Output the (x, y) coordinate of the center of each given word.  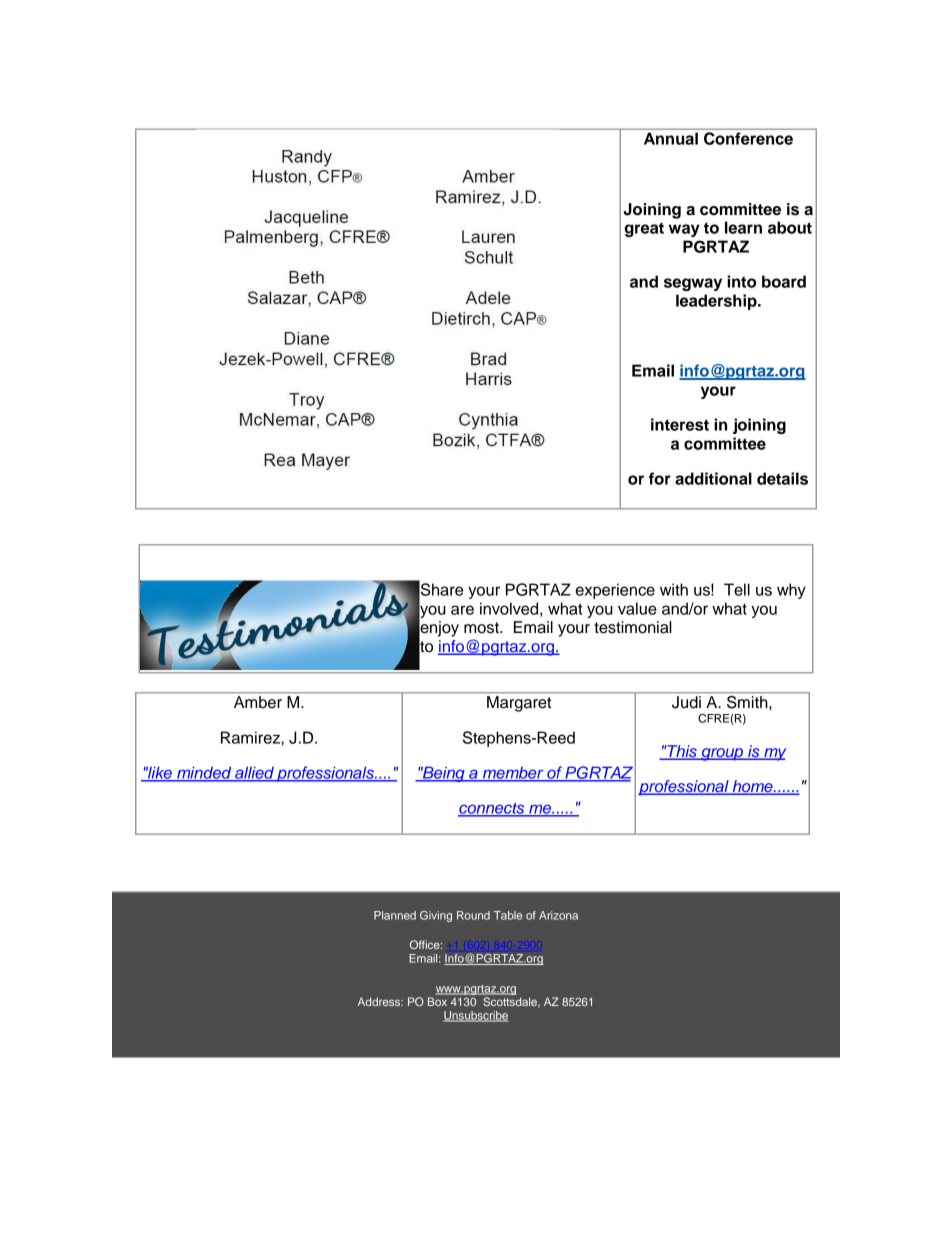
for (660, 478)
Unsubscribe (476, 1016)
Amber (258, 702)
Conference (748, 138)
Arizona (558, 915)
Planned (395, 915)
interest (680, 424)
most (482, 628)
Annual (671, 138)
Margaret (519, 704)
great (644, 229)
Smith (748, 702)
